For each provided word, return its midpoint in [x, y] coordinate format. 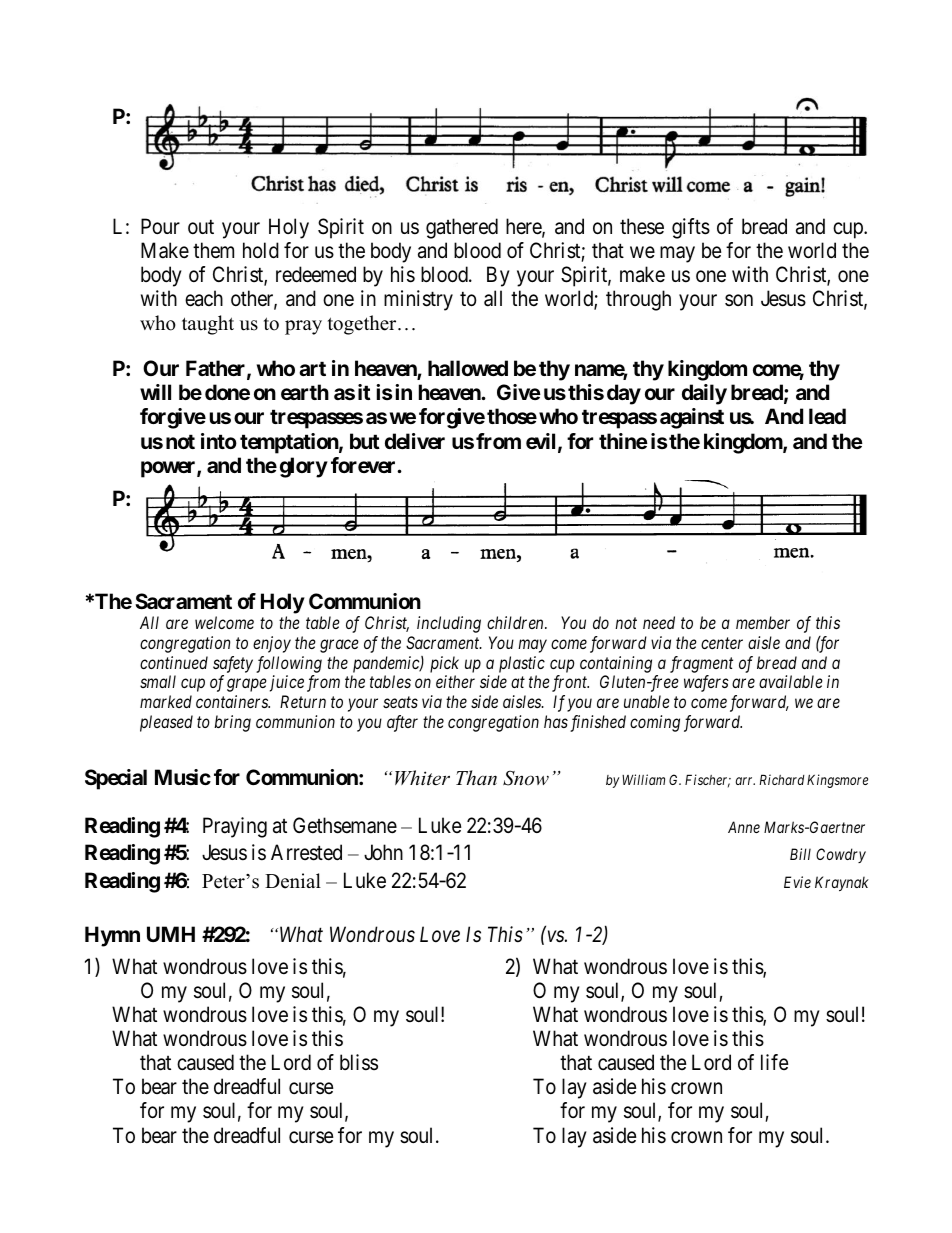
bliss [359, 1062]
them [213, 250]
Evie [797, 882]
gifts [691, 228]
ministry [418, 300]
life [775, 1062]
